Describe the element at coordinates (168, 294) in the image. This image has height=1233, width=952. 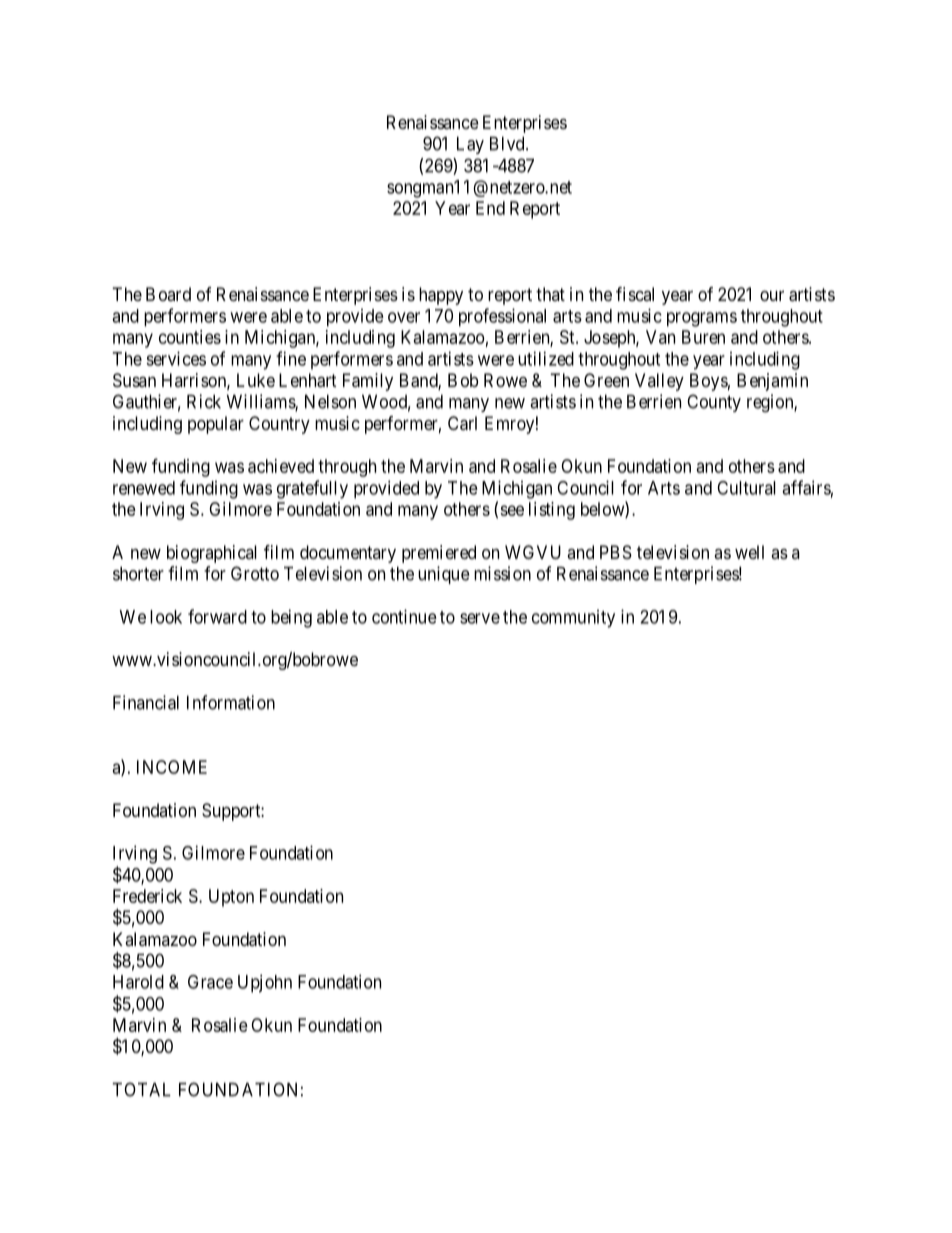
I see `Board` at that location.
